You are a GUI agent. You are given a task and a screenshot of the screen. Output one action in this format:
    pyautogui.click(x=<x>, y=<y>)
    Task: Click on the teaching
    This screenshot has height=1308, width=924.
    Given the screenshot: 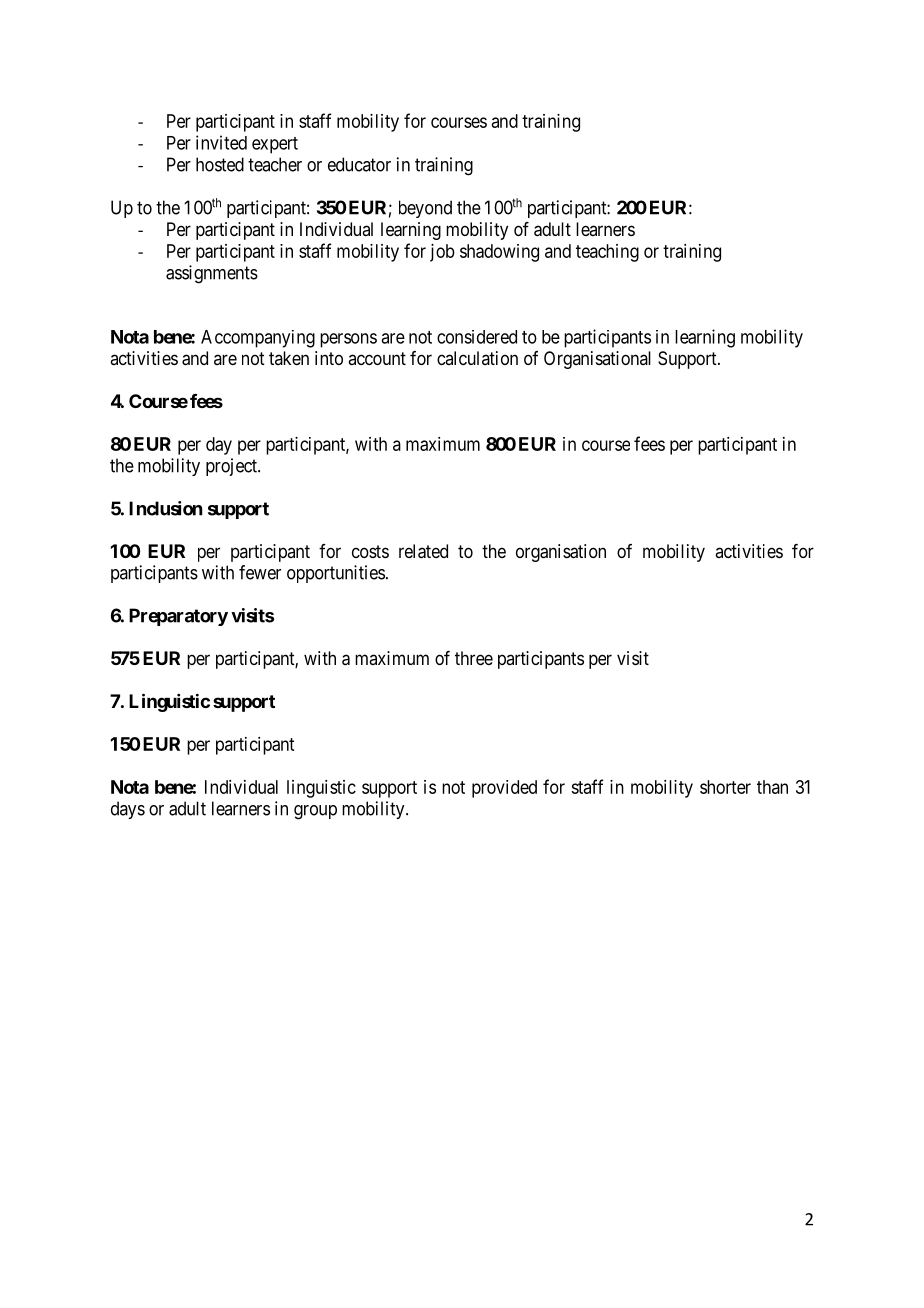 What is the action you would take?
    pyautogui.click(x=607, y=253)
